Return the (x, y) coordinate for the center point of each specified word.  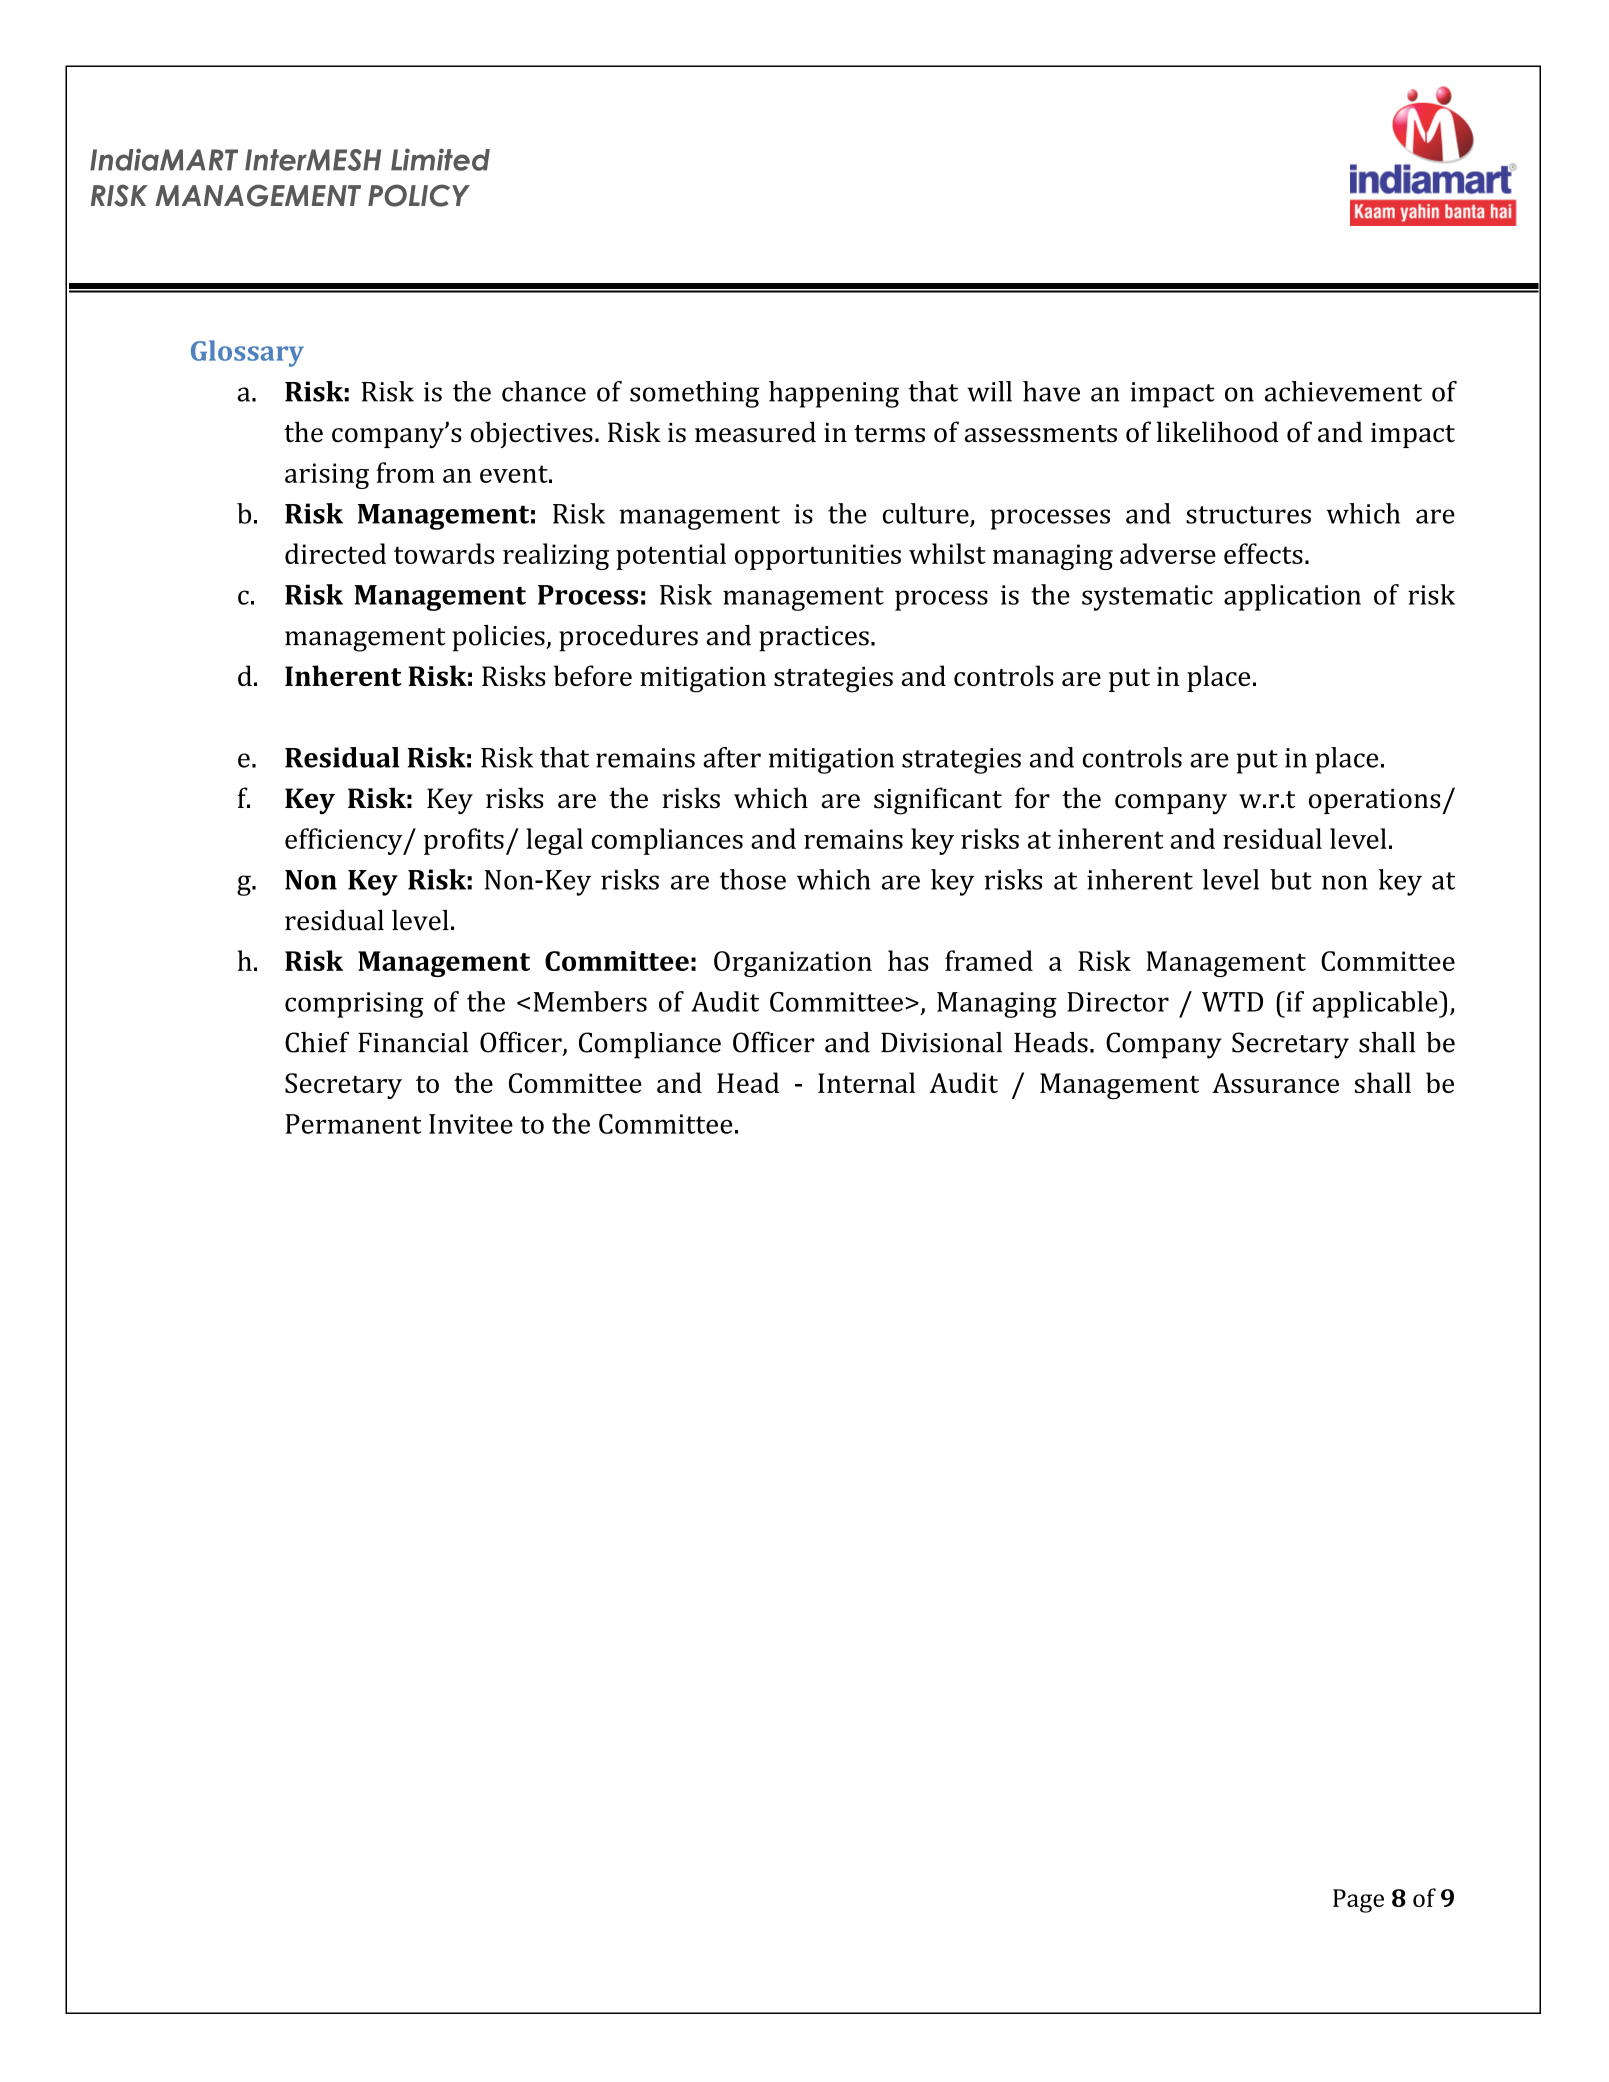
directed (335, 553)
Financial (413, 1042)
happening (834, 394)
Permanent (353, 1124)
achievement (1343, 391)
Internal (866, 1082)
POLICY (419, 195)
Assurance (1275, 1083)
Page (1358, 1901)
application (1292, 597)
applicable (1376, 1004)
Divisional (941, 1042)
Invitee (471, 1124)
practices (814, 639)
